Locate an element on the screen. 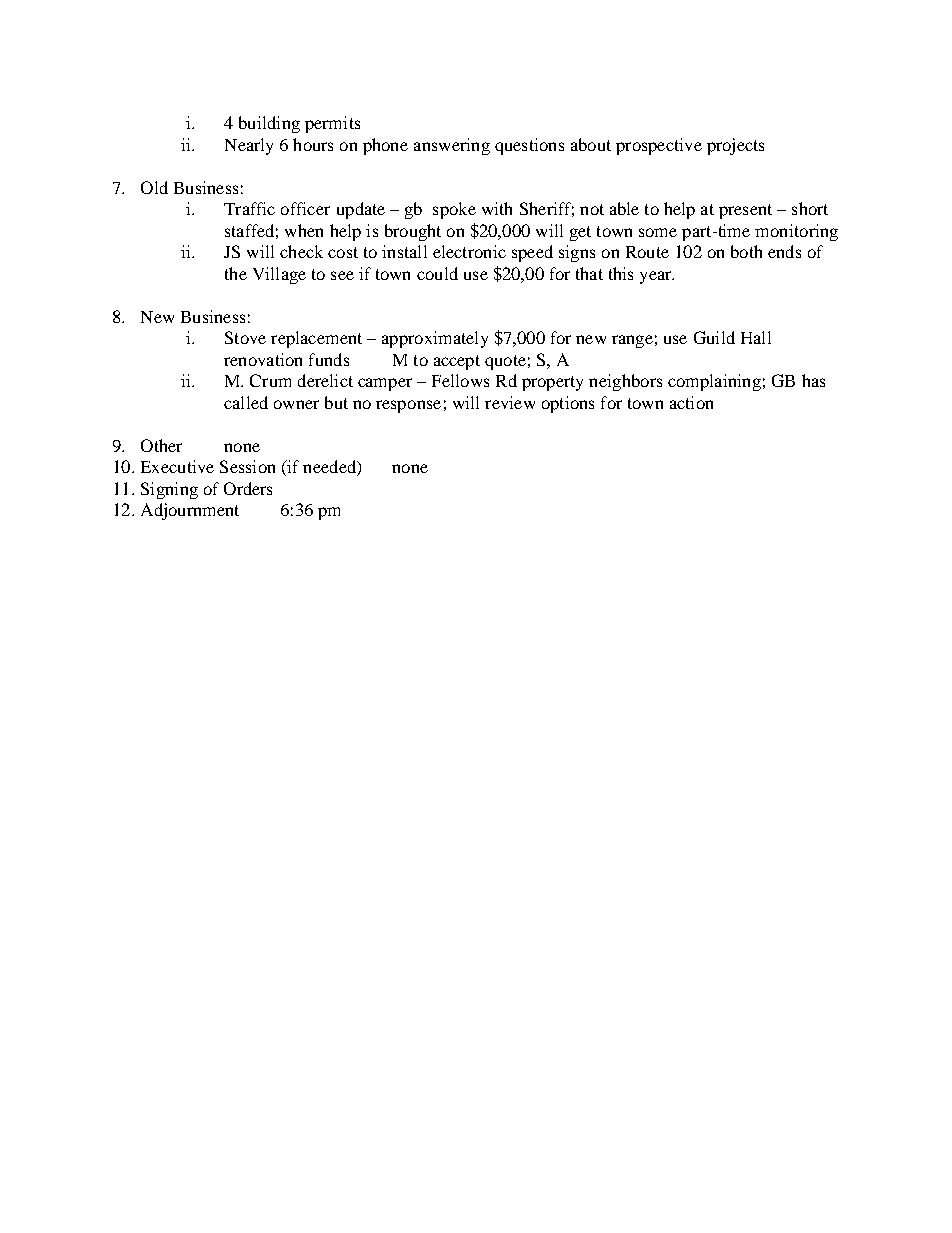 Image resolution: width=952 pixels, height=1233 pixels. Fellows is located at coordinates (460, 380).
